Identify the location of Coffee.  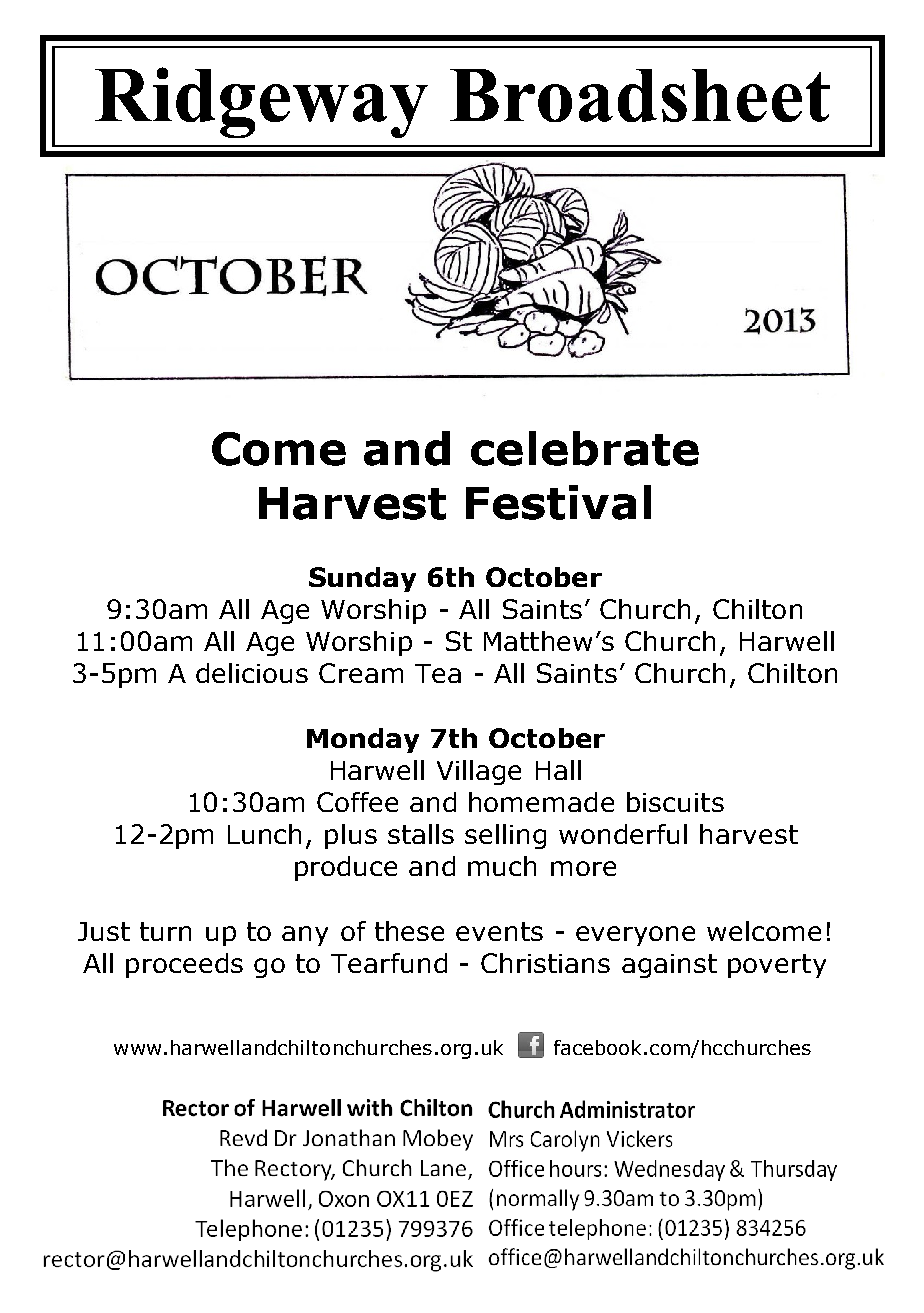
(357, 802).
